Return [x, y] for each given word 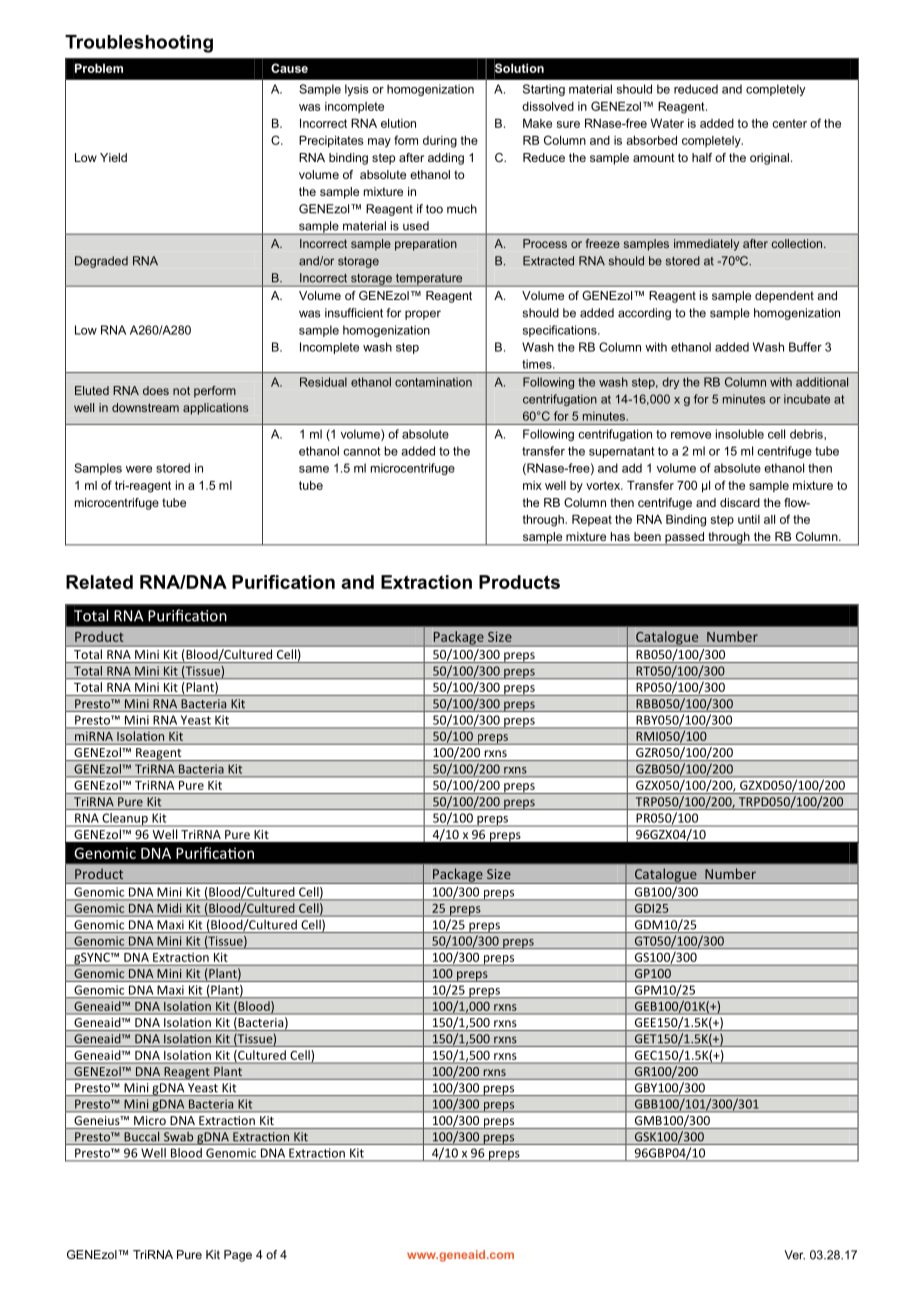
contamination [433, 382]
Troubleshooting [139, 44]
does [156, 390]
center [789, 123]
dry [670, 383]
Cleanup [125, 820]
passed [684, 539]
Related [99, 582]
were [139, 469]
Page [238, 1256]
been [647, 536]
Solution [519, 68]
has [620, 536]
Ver [794, 1255]
